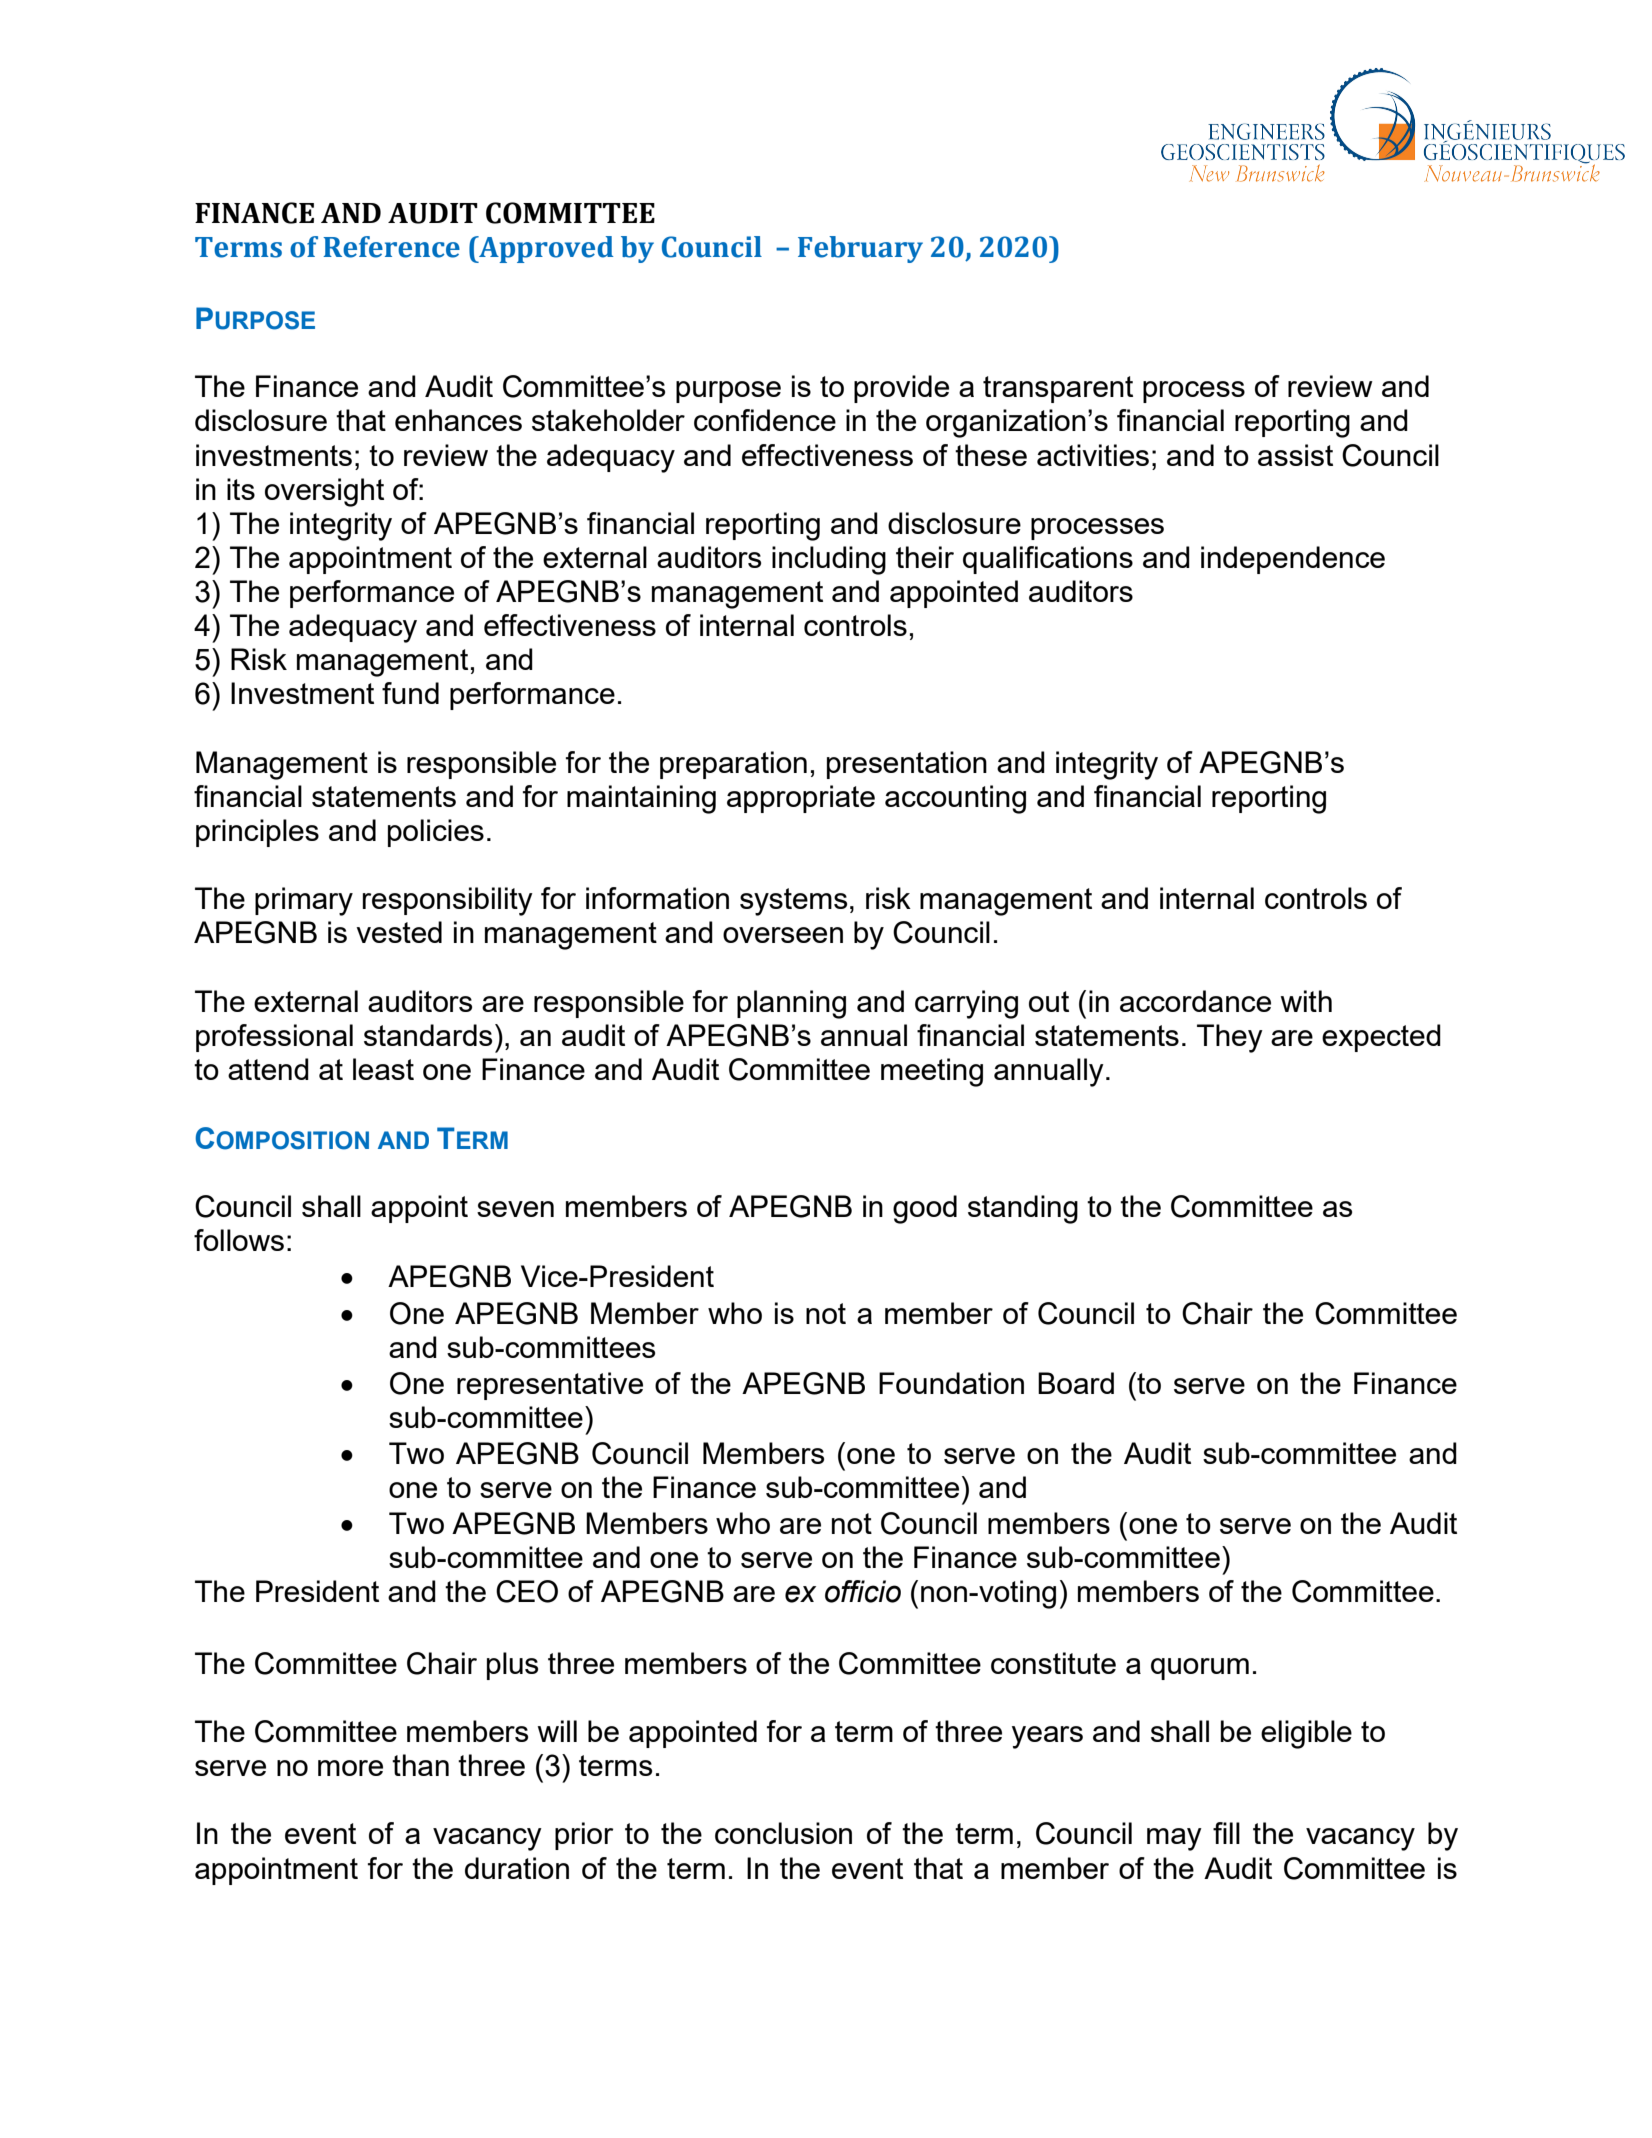 Image resolution: width=1652 pixels, height=2138 pixels. Describe the element at coordinates (783, 1833) in the page. I see `conclusion` at that location.
